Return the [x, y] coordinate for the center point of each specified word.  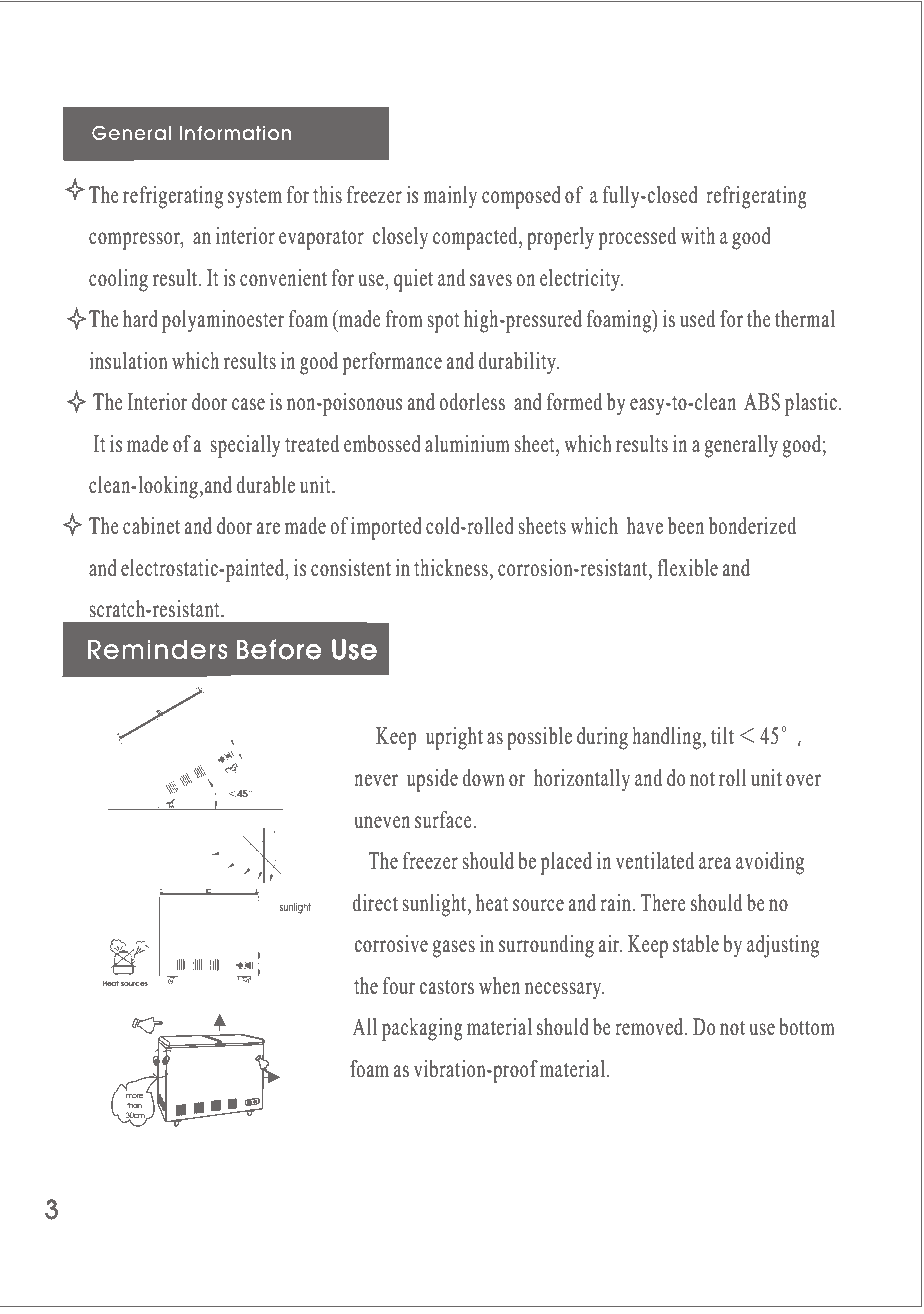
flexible [687, 567]
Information [235, 133]
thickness [451, 568]
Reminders [158, 649]
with [698, 235]
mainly [450, 197]
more [134, 1096]
